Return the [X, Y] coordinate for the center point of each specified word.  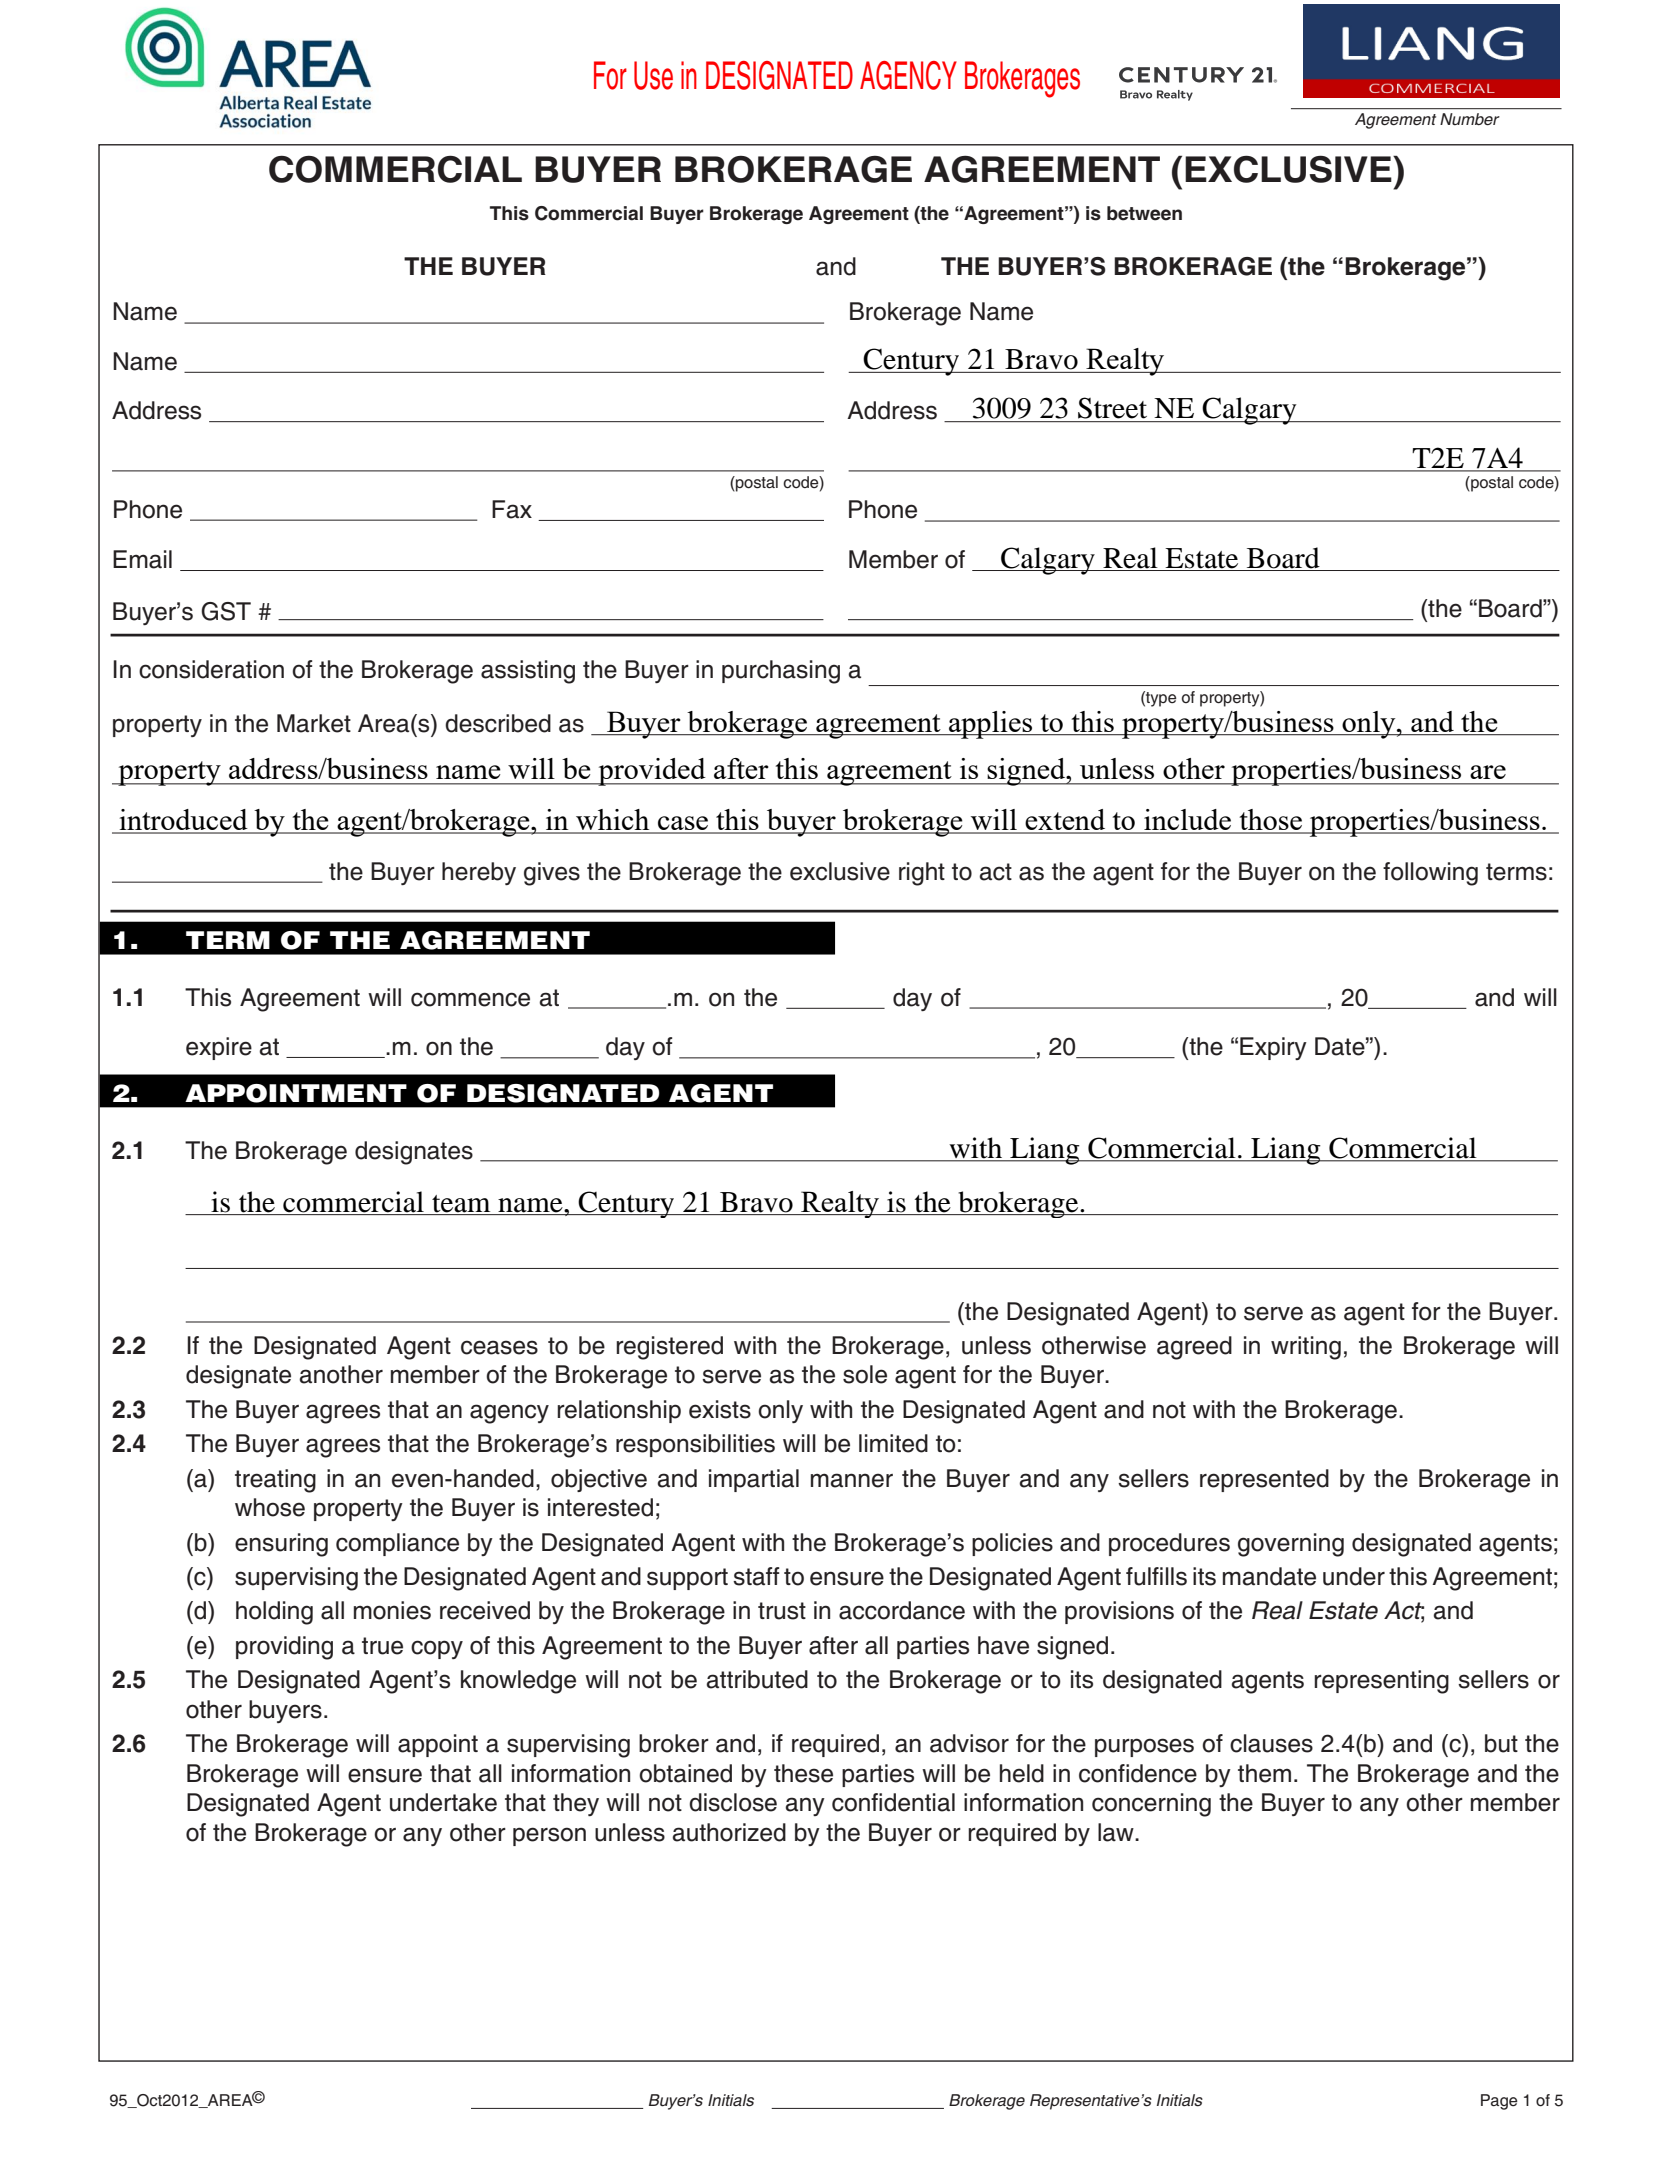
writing [1306, 1348]
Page [1499, 2102]
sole [865, 1374]
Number [1470, 119]
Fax [512, 509]
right [922, 874]
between [1144, 213]
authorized [729, 1832]
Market [314, 723]
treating [275, 1481]
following [1430, 874]
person [549, 1836]
